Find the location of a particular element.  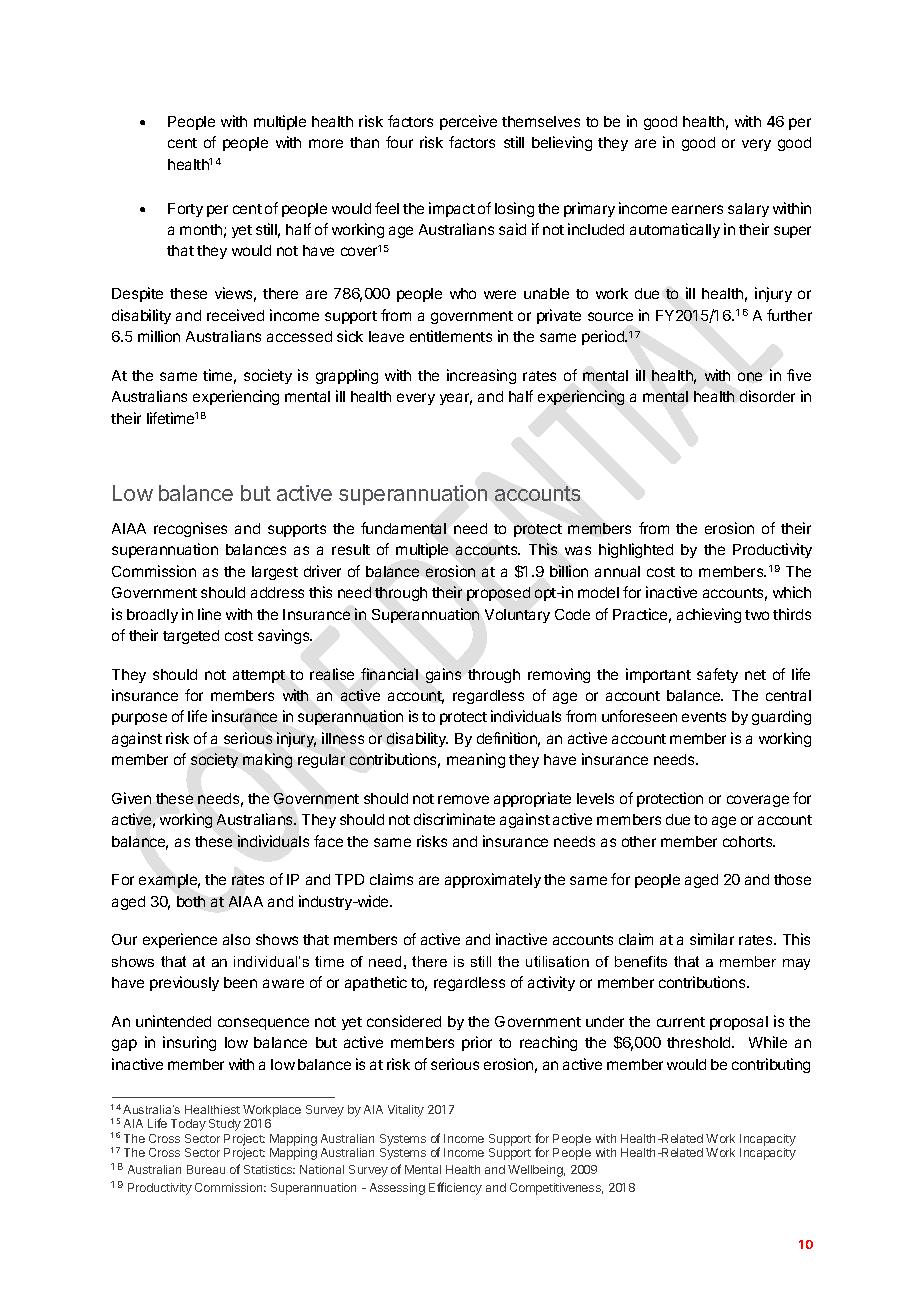

similar is located at coordinates (712, 939).
